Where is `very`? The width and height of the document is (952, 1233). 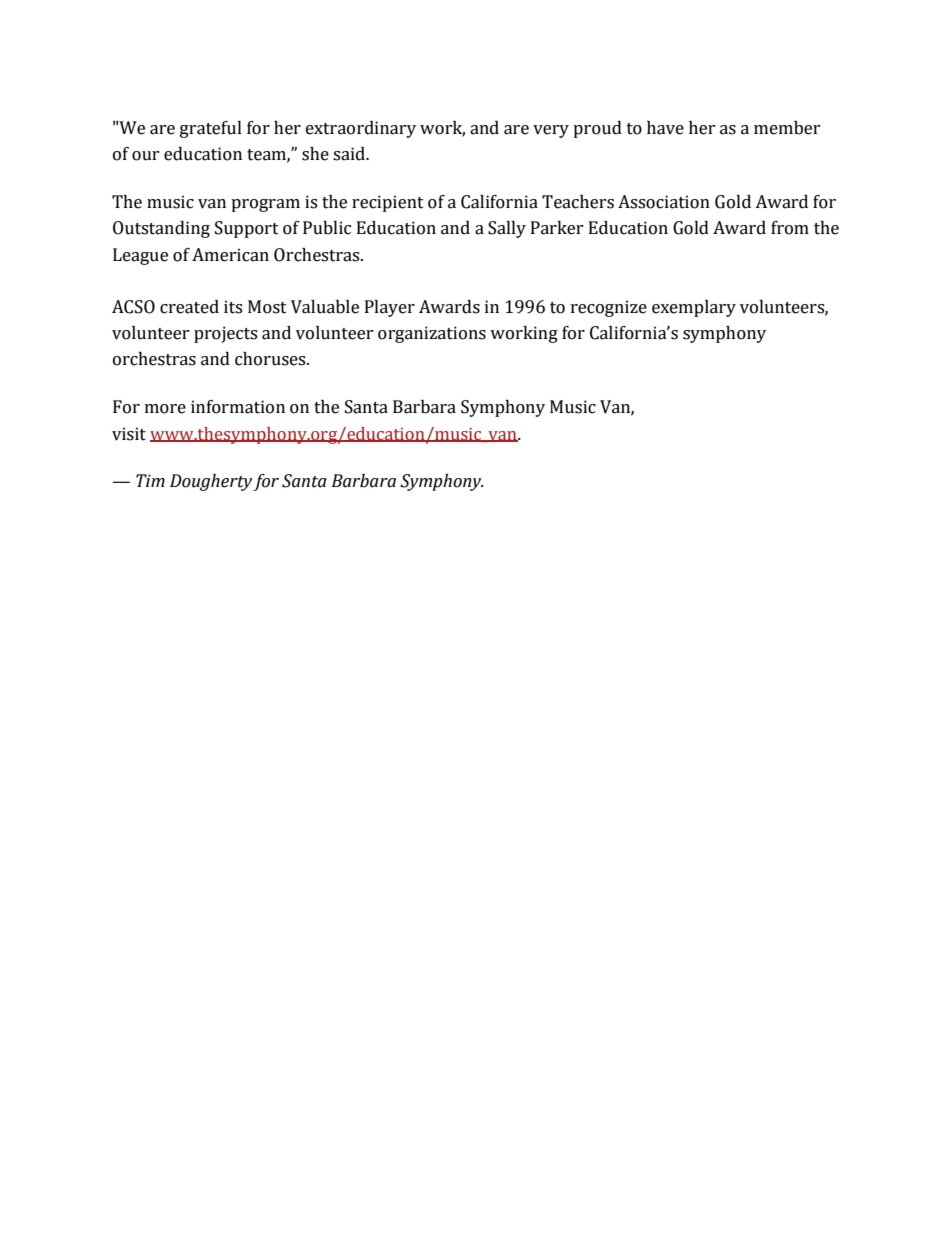 very is located at coordinates (551, 131).
